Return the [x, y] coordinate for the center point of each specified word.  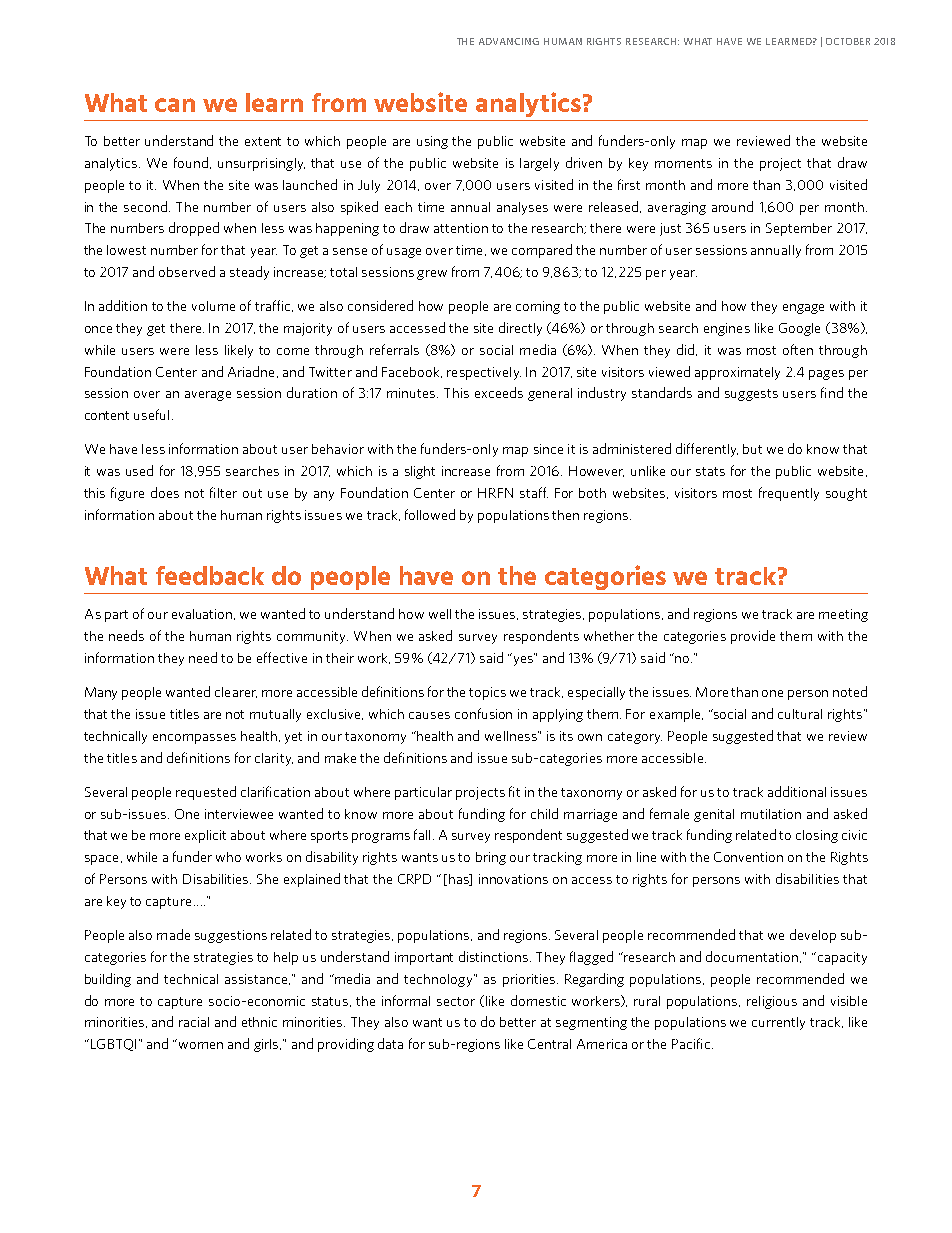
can [175, 105]
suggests [751, 395]
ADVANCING [509, 41]
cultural [800, 714]
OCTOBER [848, 41]
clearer [236, 692]
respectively [484, 373]
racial [194, 1022]
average [208, 396]
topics [487, 693]
